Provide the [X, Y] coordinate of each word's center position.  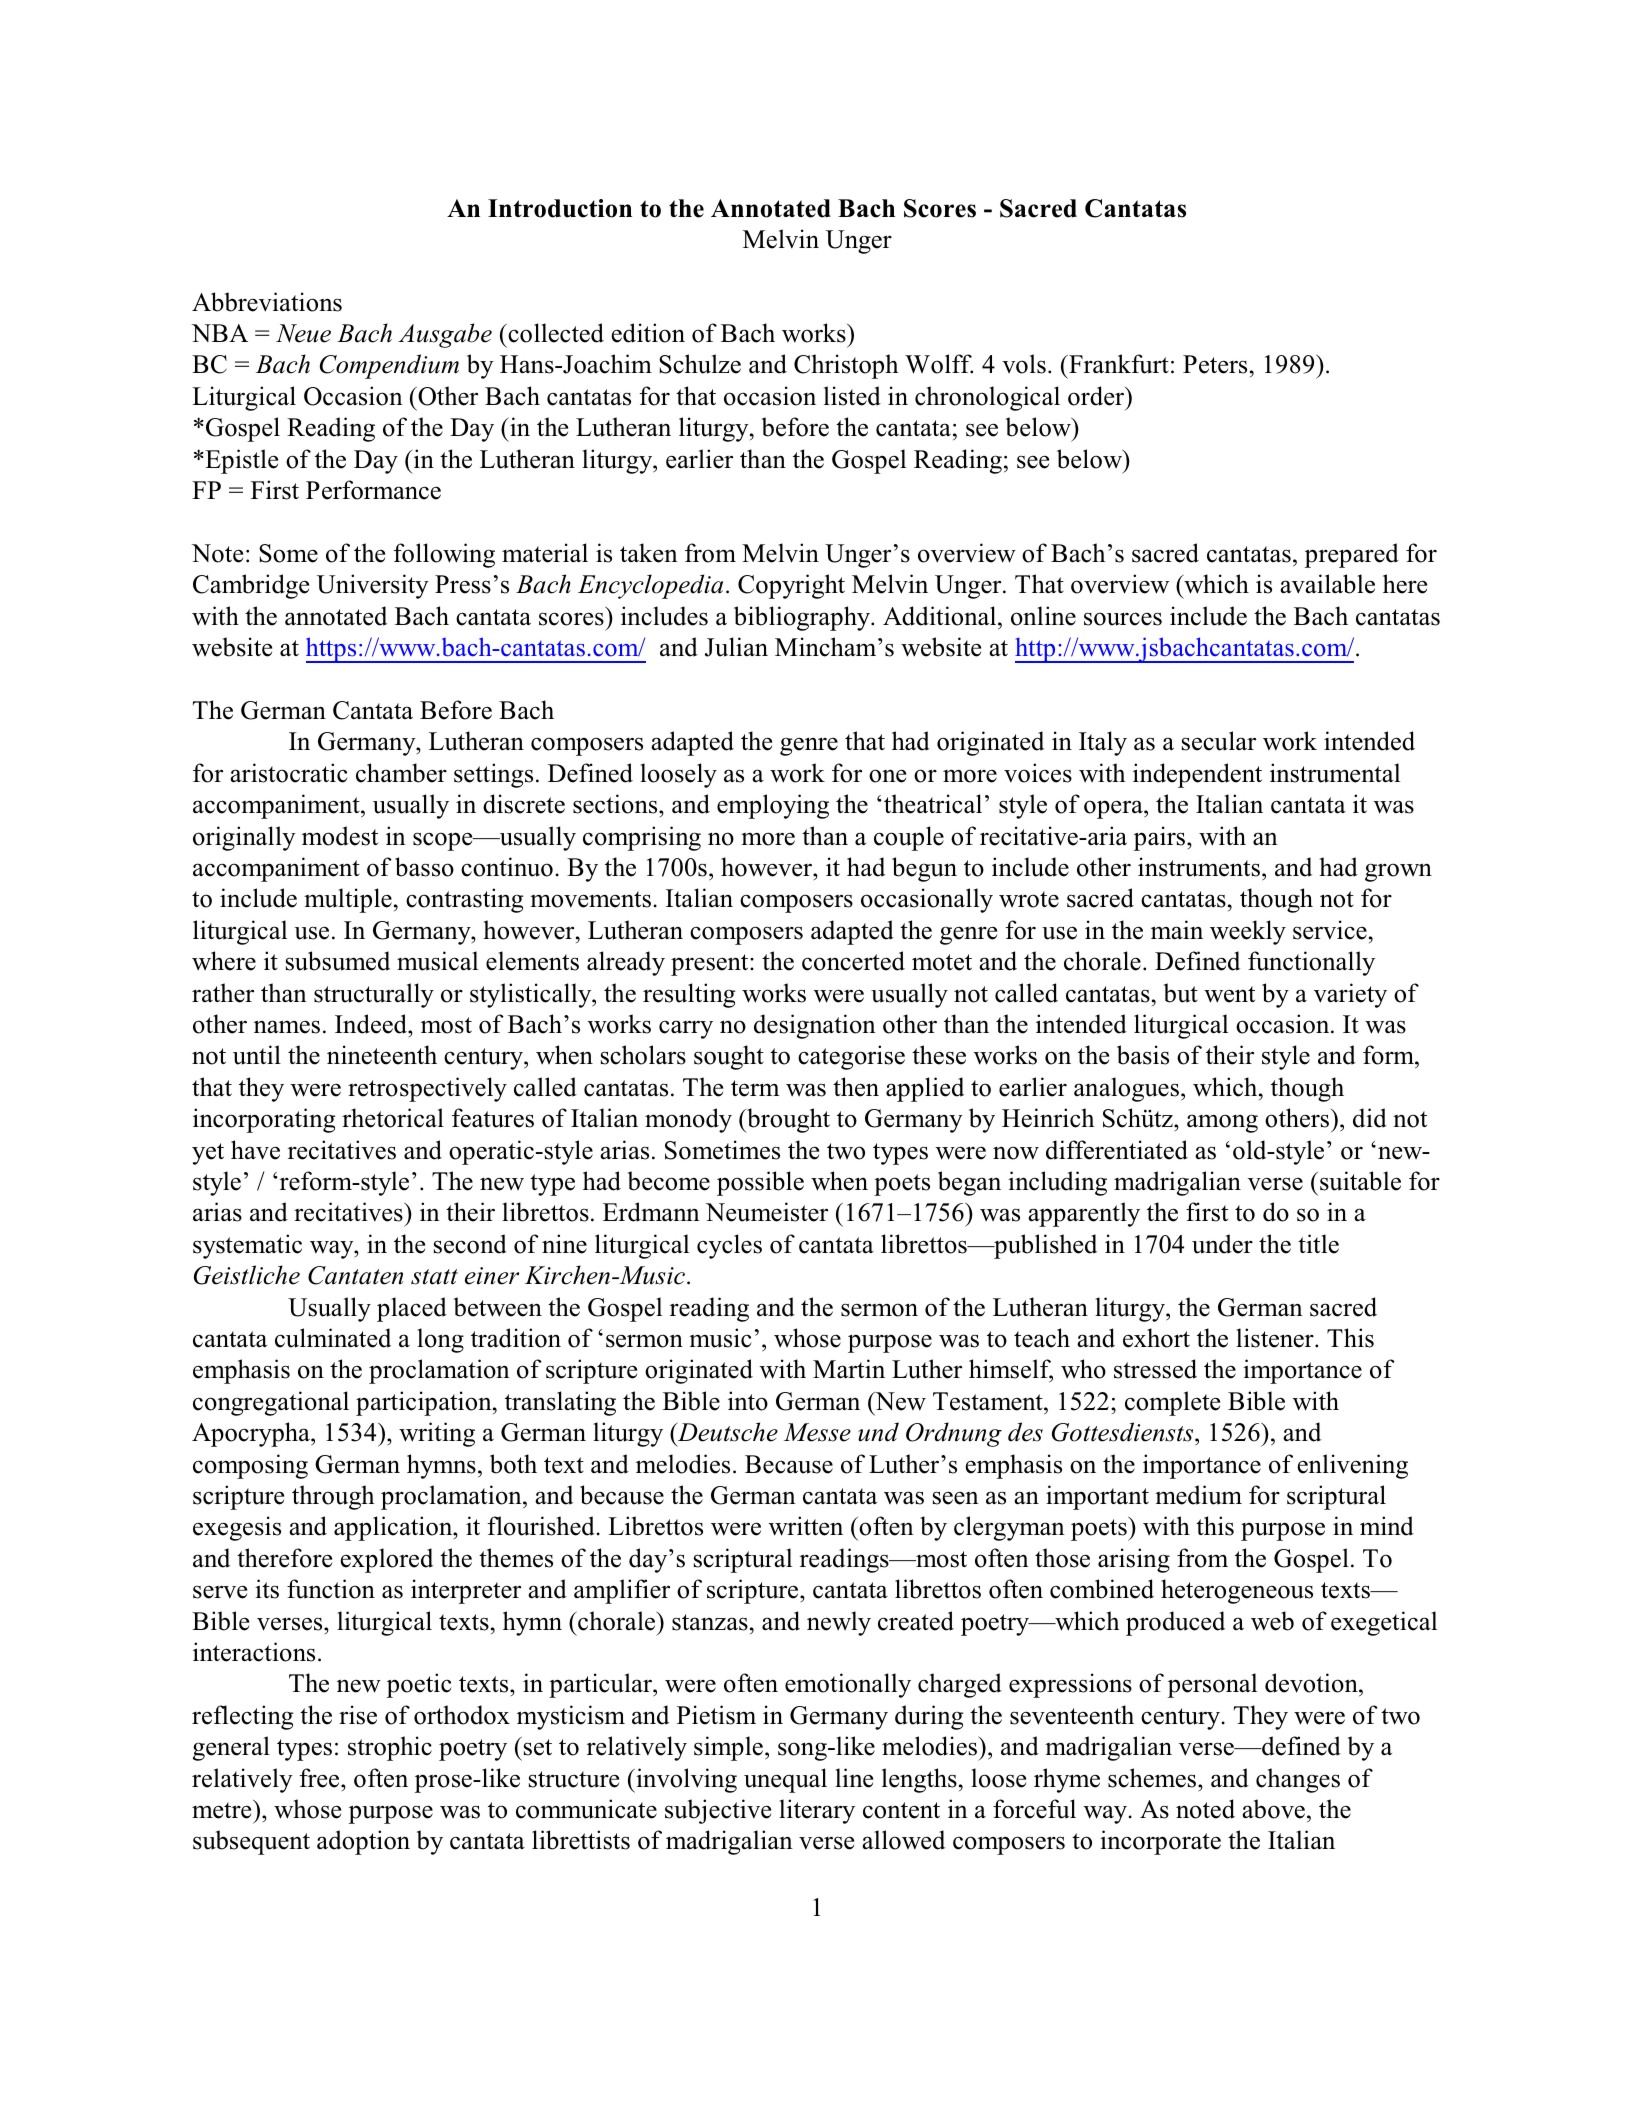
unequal [785, 1780]
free [320, 1778]
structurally [374, 995]
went [1229, 994]
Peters [1215, 364]
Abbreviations [267, 302]
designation [815, 1026]
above [1273, 1809]
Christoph [846, 366]
